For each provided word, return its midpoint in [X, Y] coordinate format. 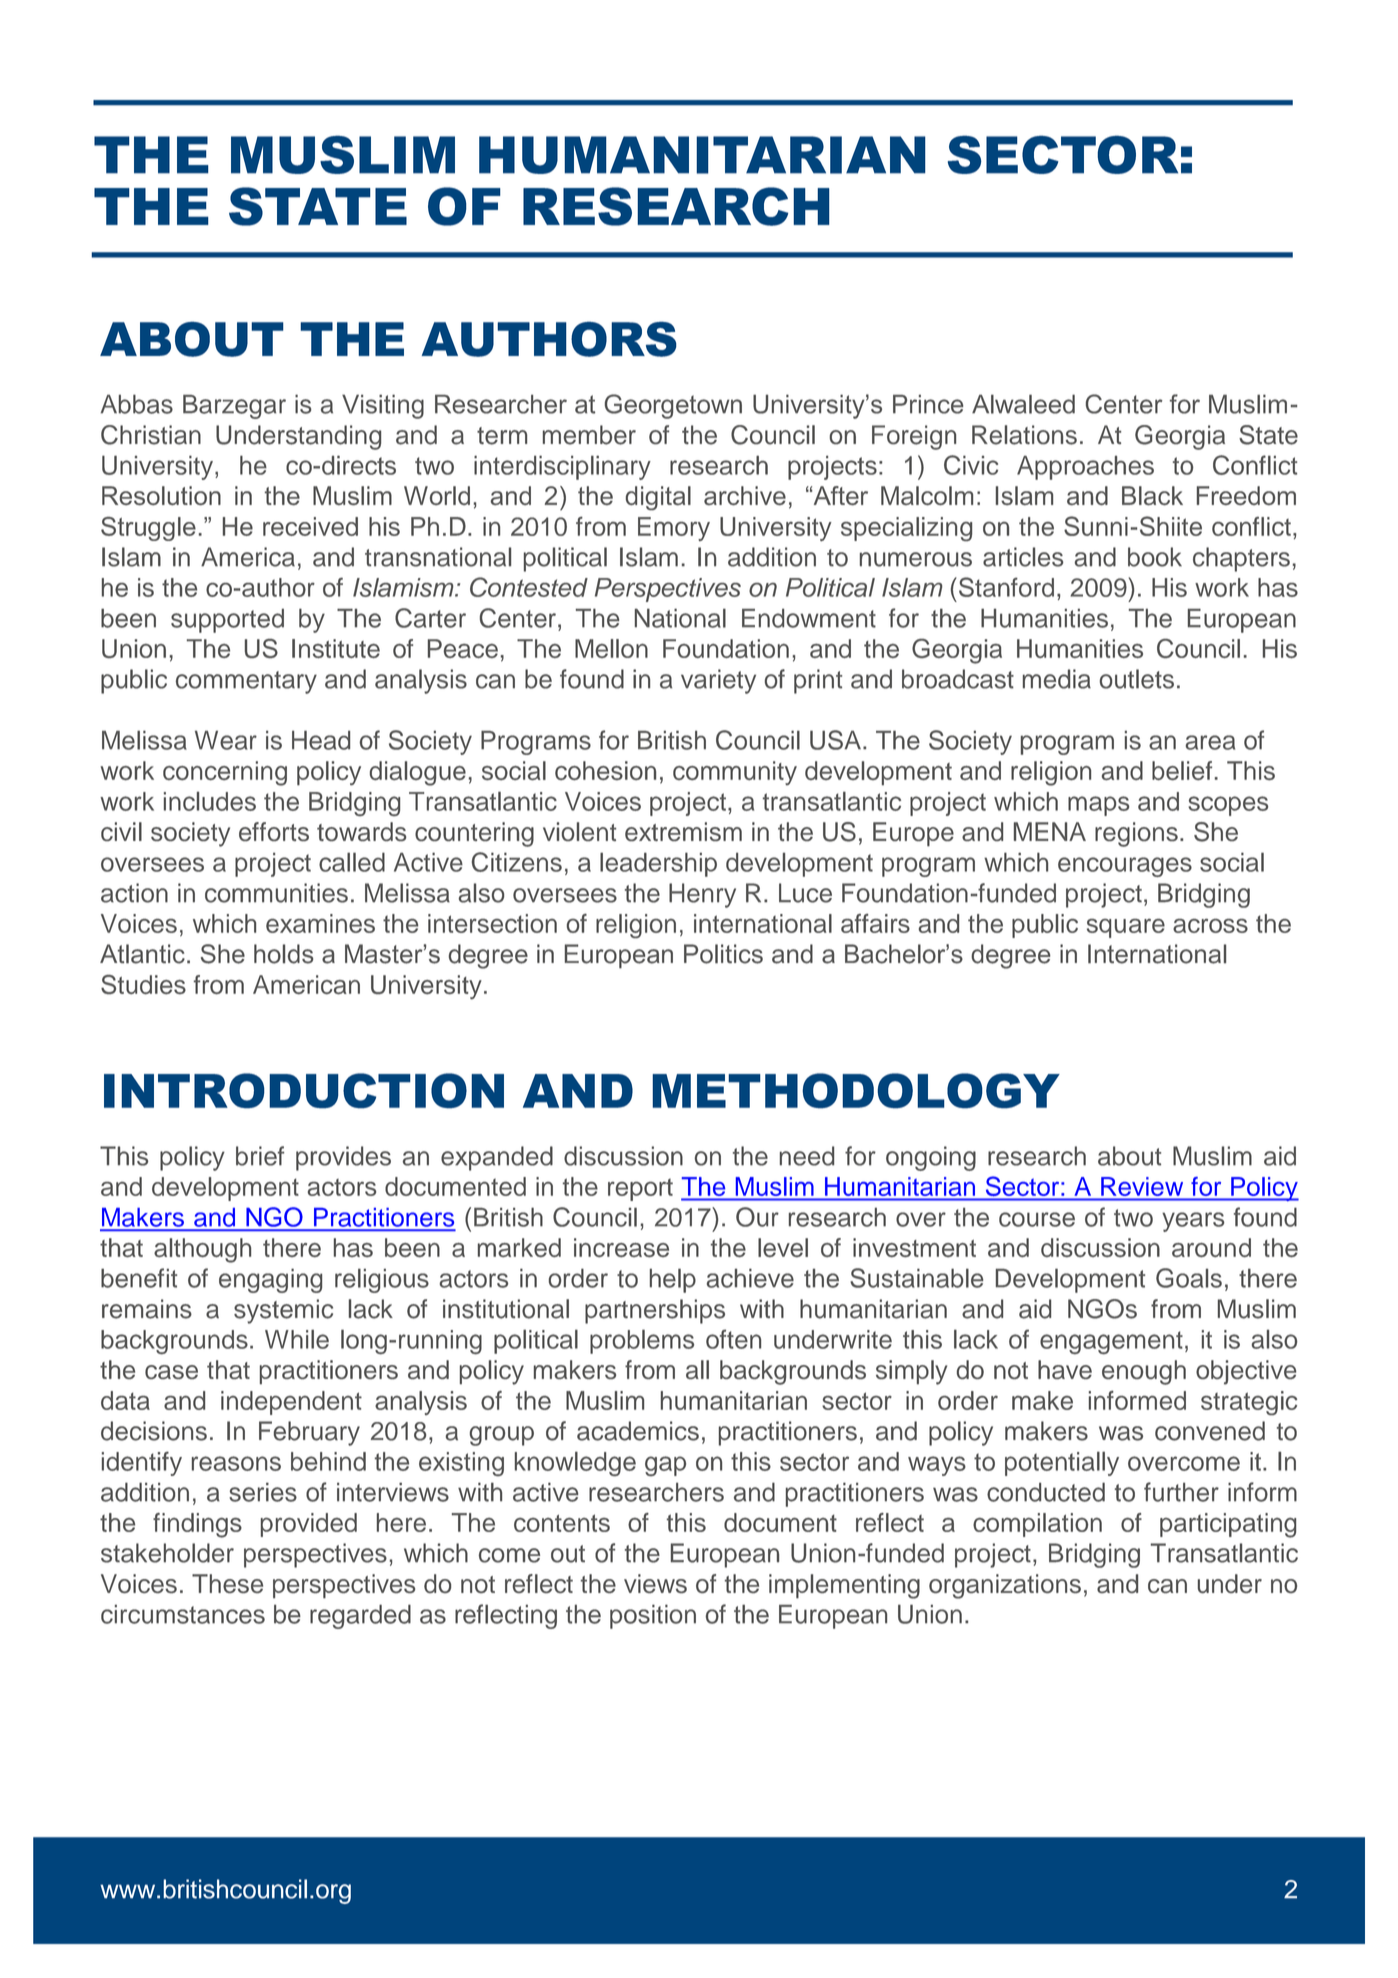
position [653, 1616]
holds [283, 954]
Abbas [136, 404]
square [1126, 928]
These [227, 1583]
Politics [723, 954]
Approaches [1085, 468]
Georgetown [673, 406]
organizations [1005, 1586]
